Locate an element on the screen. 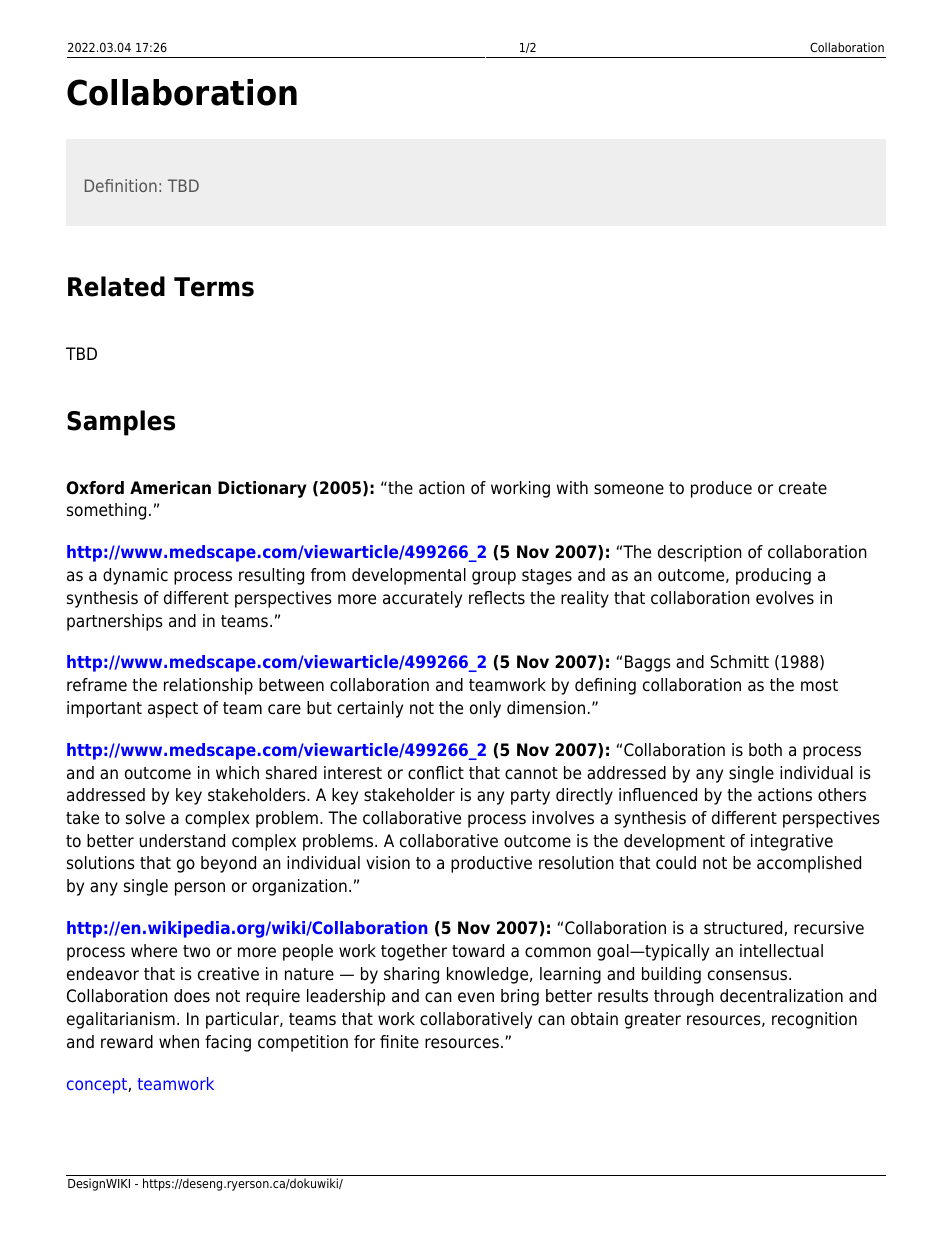 The height and width of the screenshot is (1233, 952). produce is located at coordinates (721, 489).
